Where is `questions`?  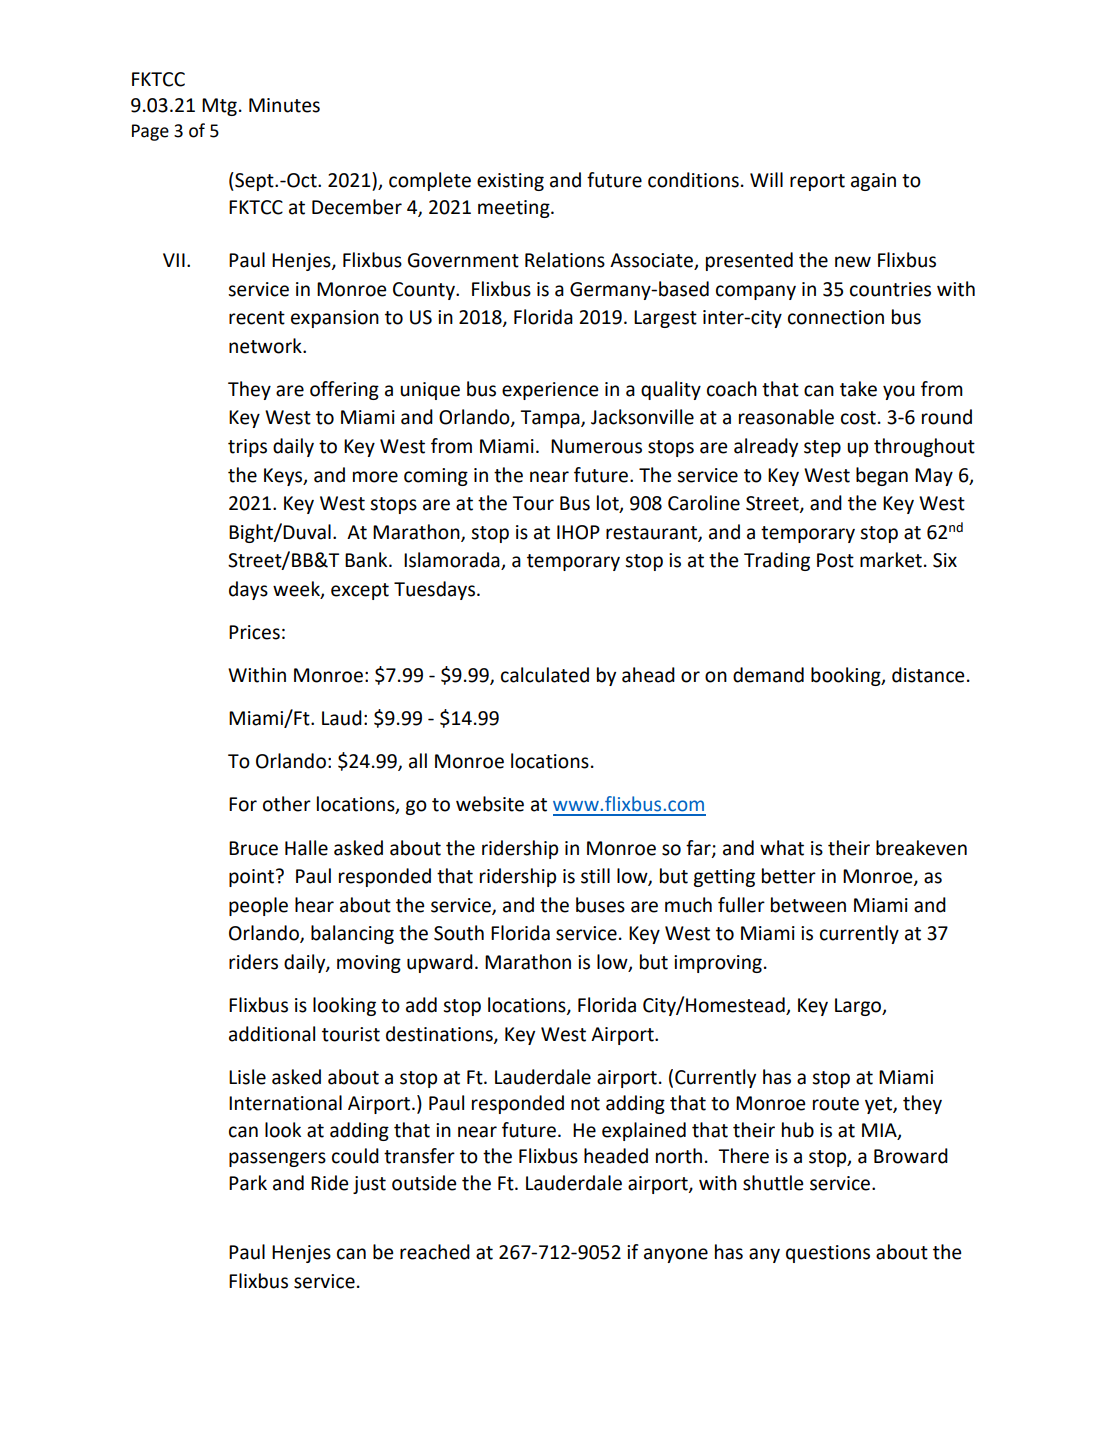
questions is located at coordinates (828, 1254).
